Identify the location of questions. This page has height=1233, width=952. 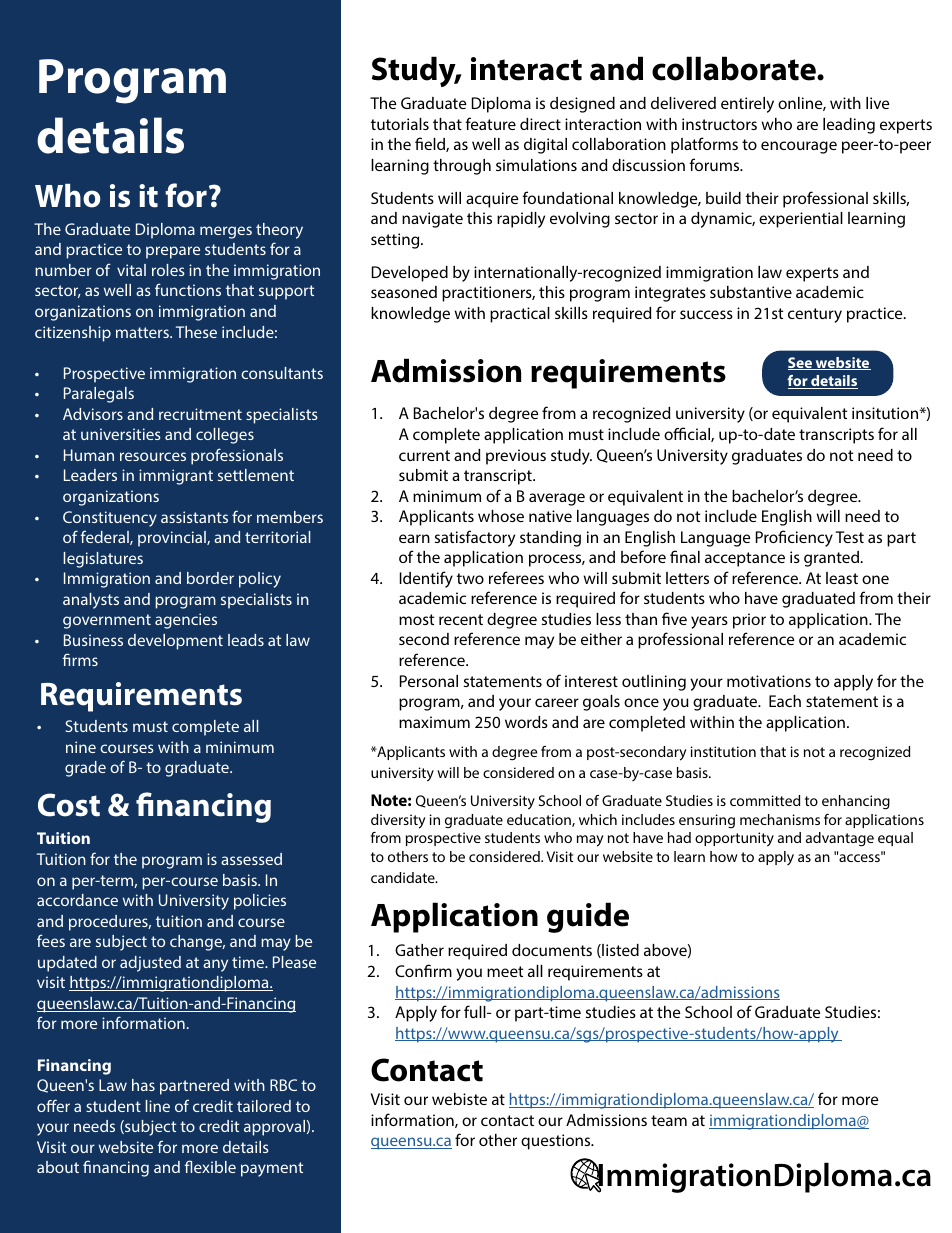
(557, 1142).
